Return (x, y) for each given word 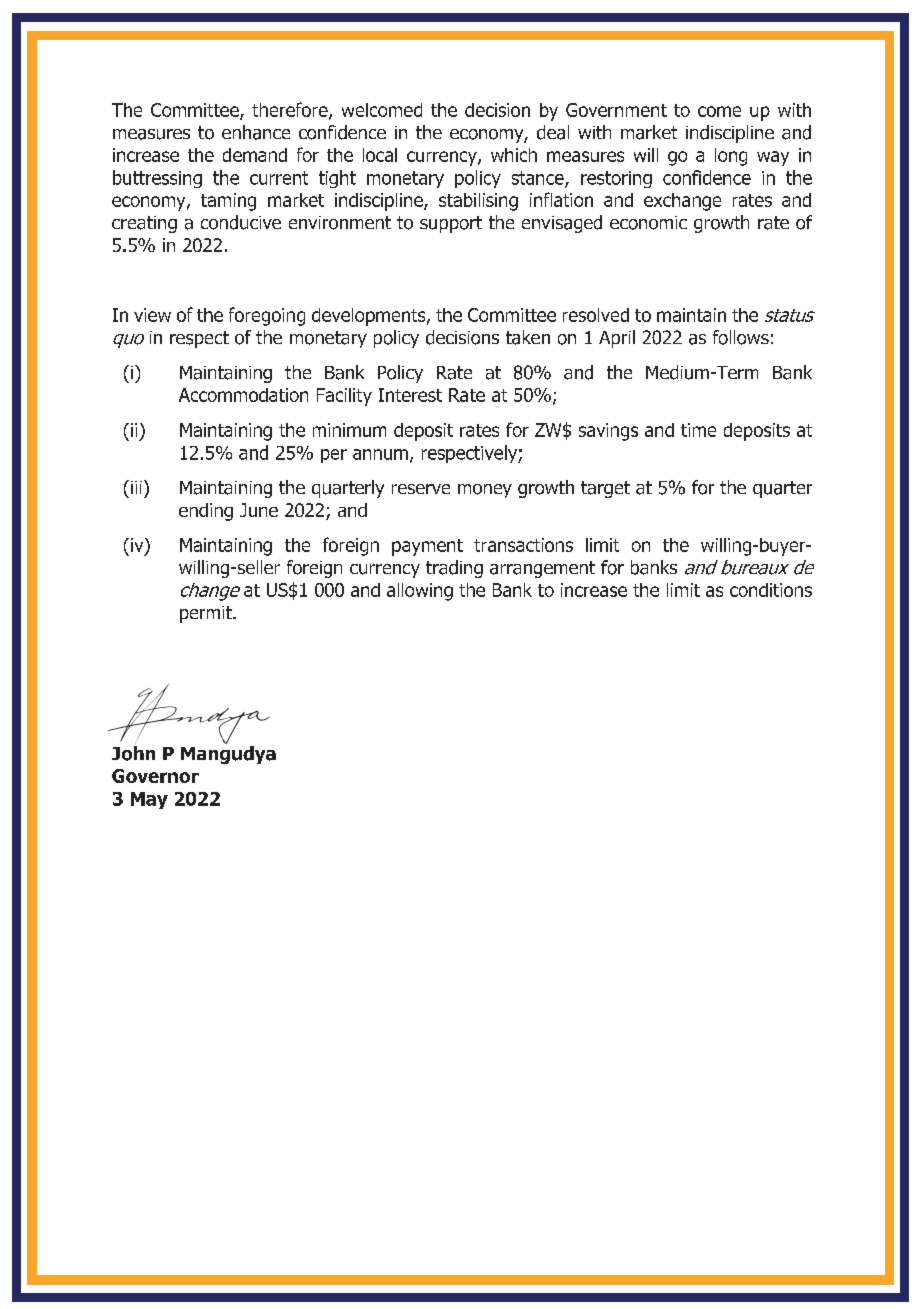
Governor (155, 776)
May (149, 800)
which (514, 155)
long (731, 157)
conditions (771, 590)
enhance (256, 132)
